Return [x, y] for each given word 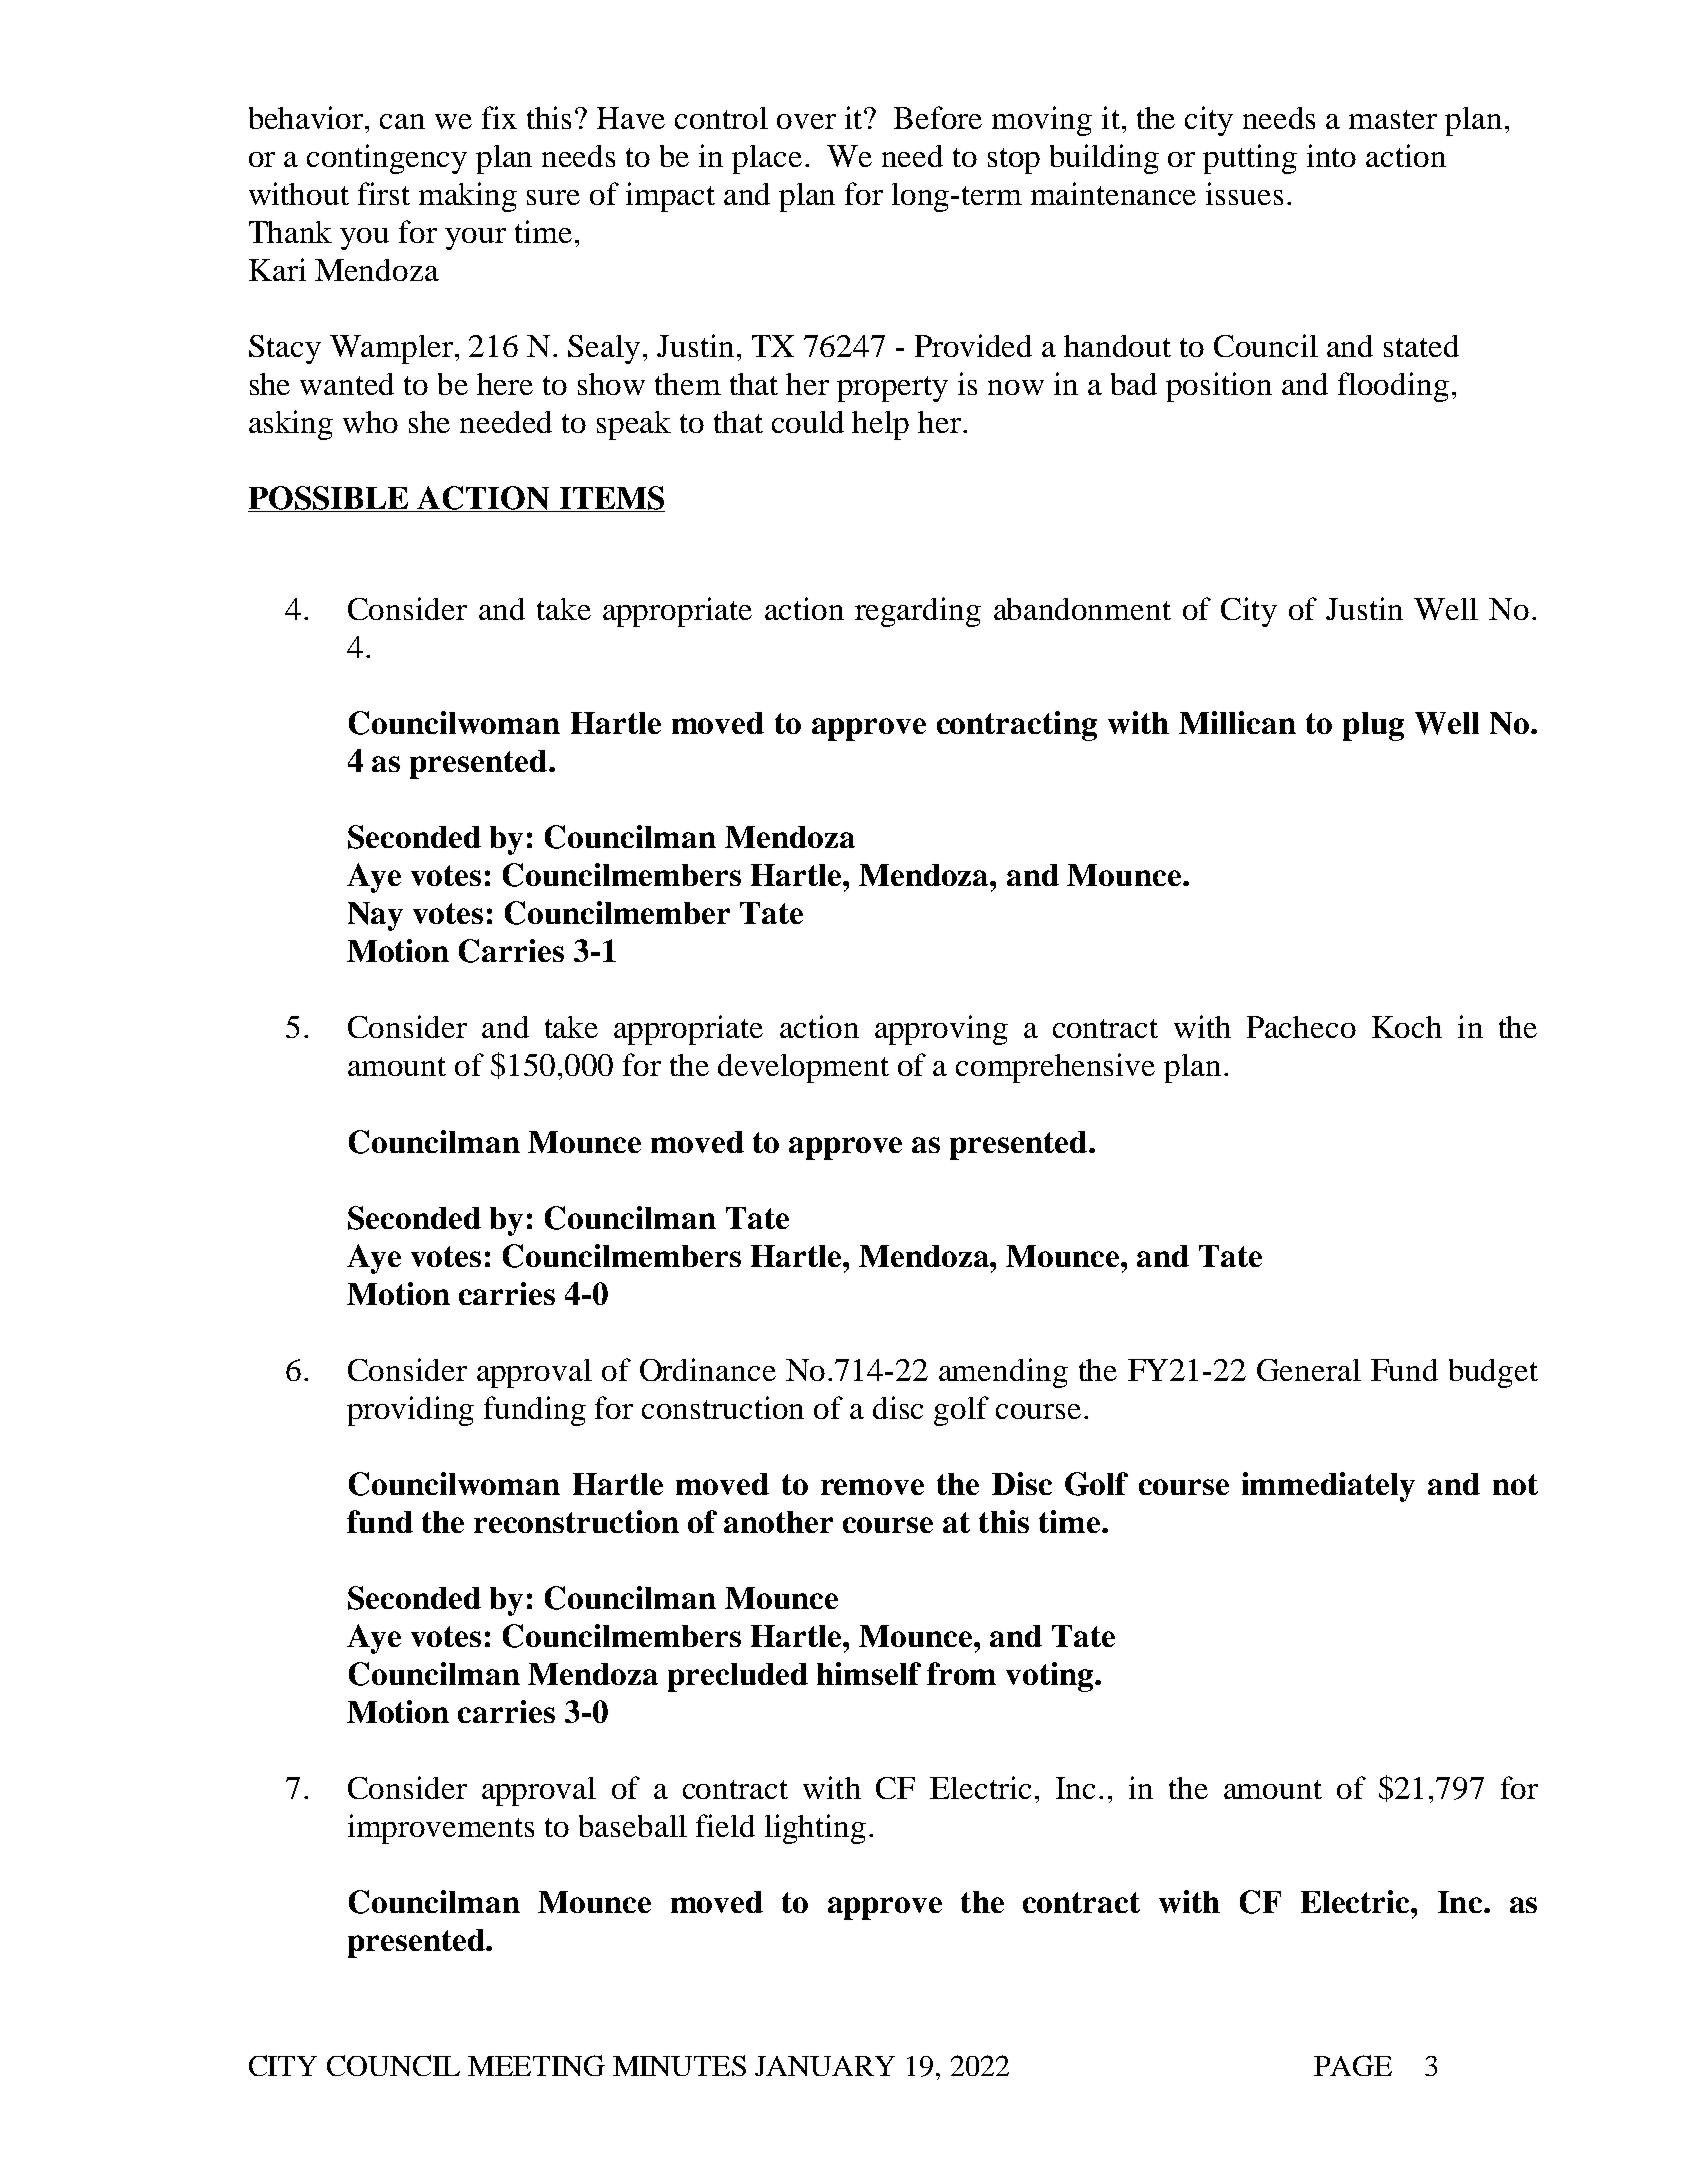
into [1331, 155]
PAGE [1353, 2065]
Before [938, 117]
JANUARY [825, 2066]
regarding [918, 612]
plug [1373, 726]
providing [410, 1411]
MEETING [536, 2065]
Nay [375, 916]
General [1309, 1370]
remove [872, 1487]
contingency [387, 159]
